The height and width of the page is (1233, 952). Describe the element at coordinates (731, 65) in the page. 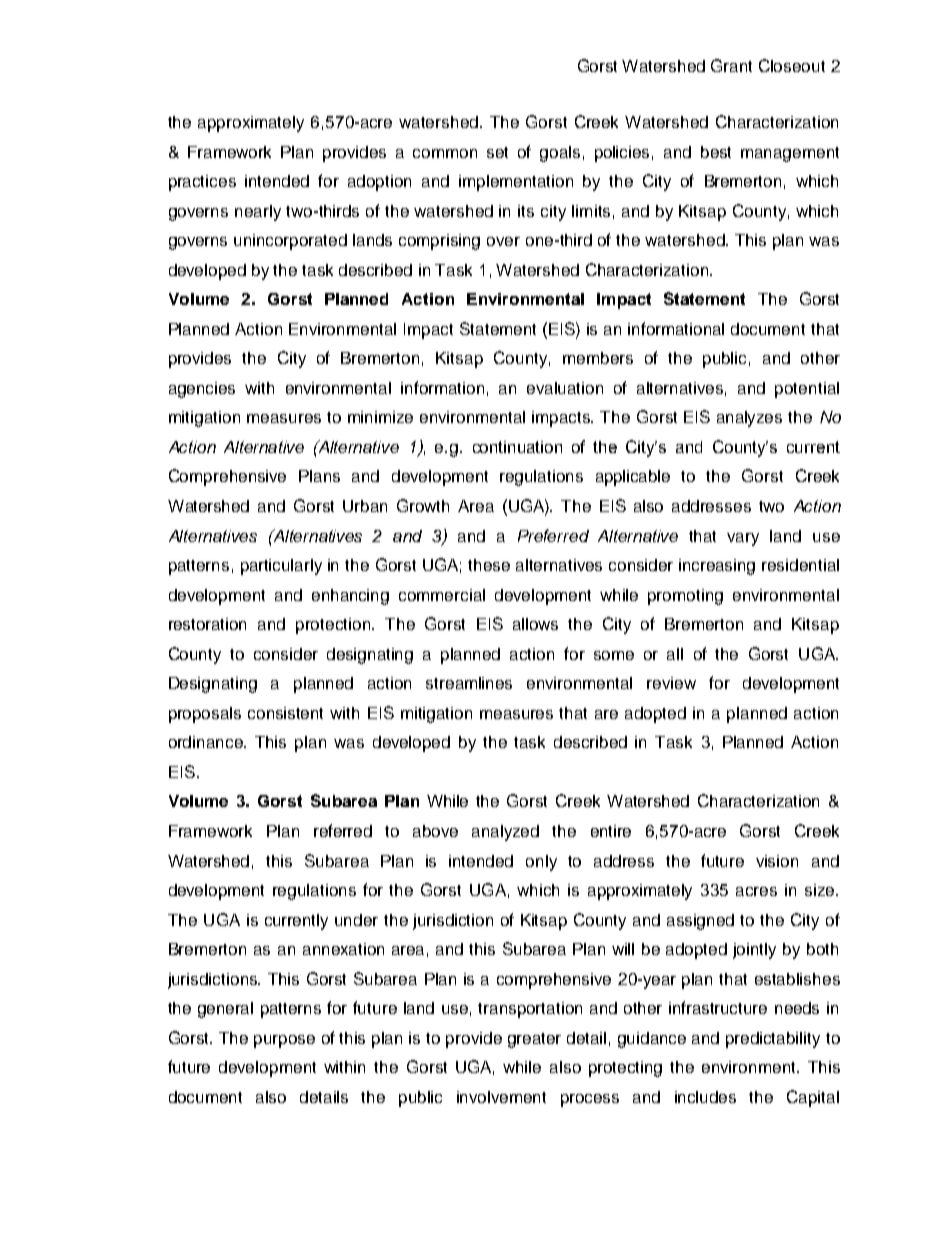

I see `Grant` at that location.
